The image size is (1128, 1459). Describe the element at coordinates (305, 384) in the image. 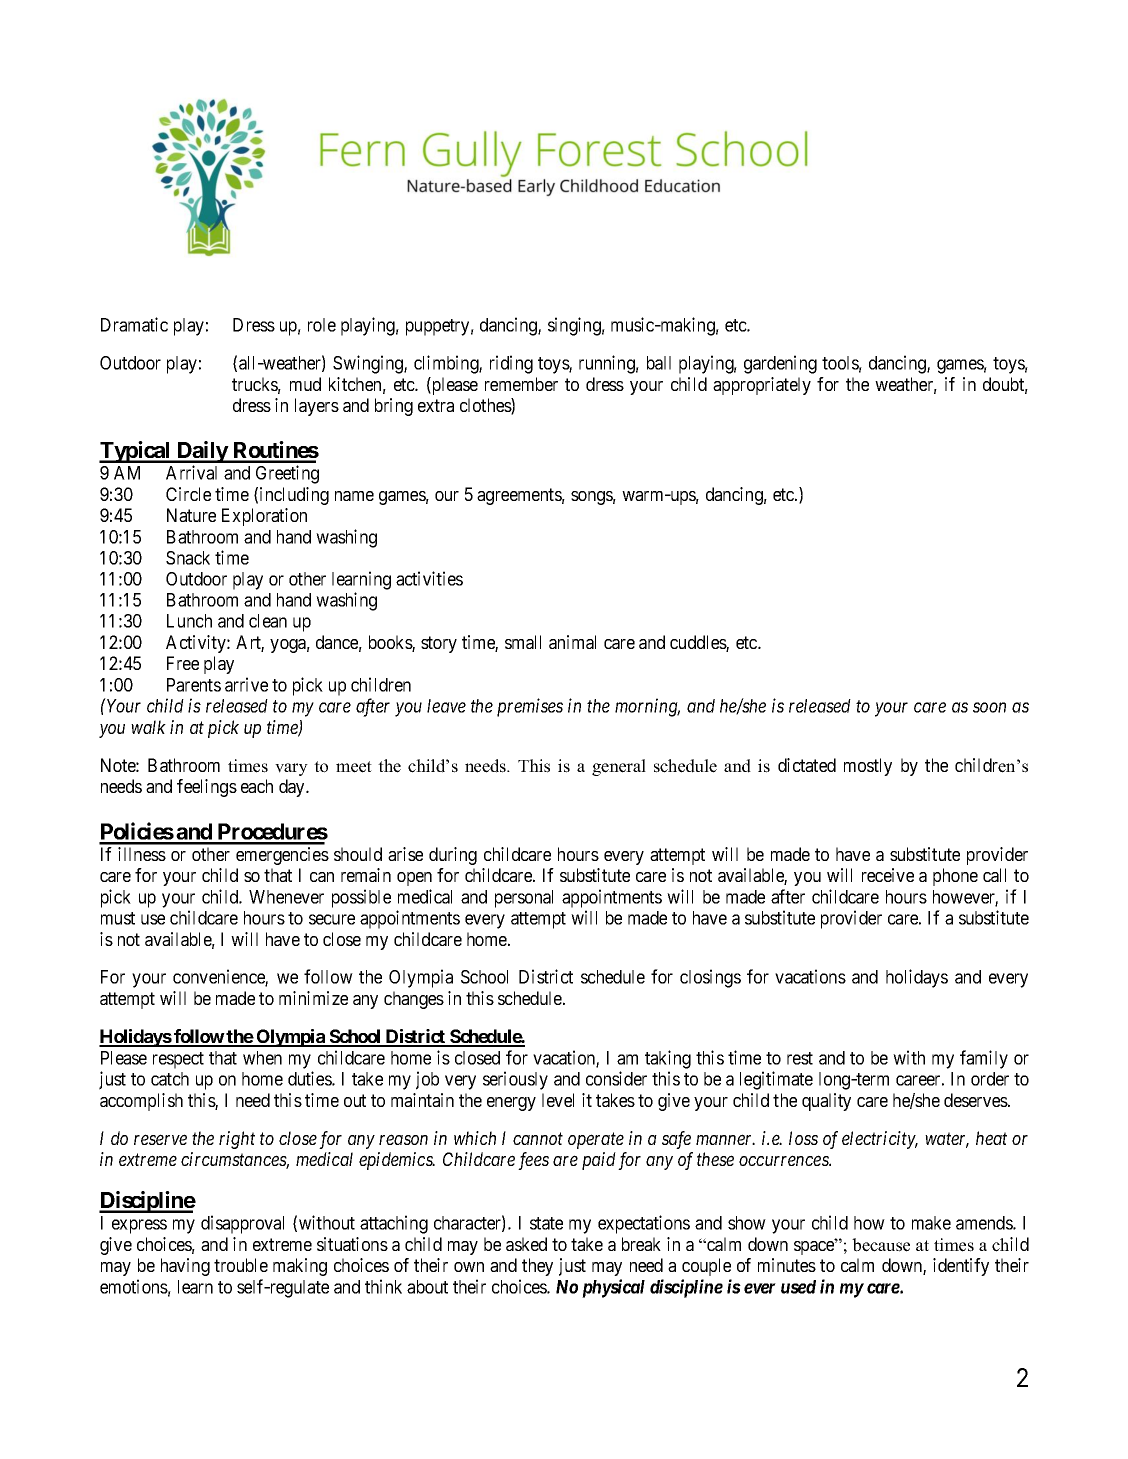

I see `mud` at that location.
